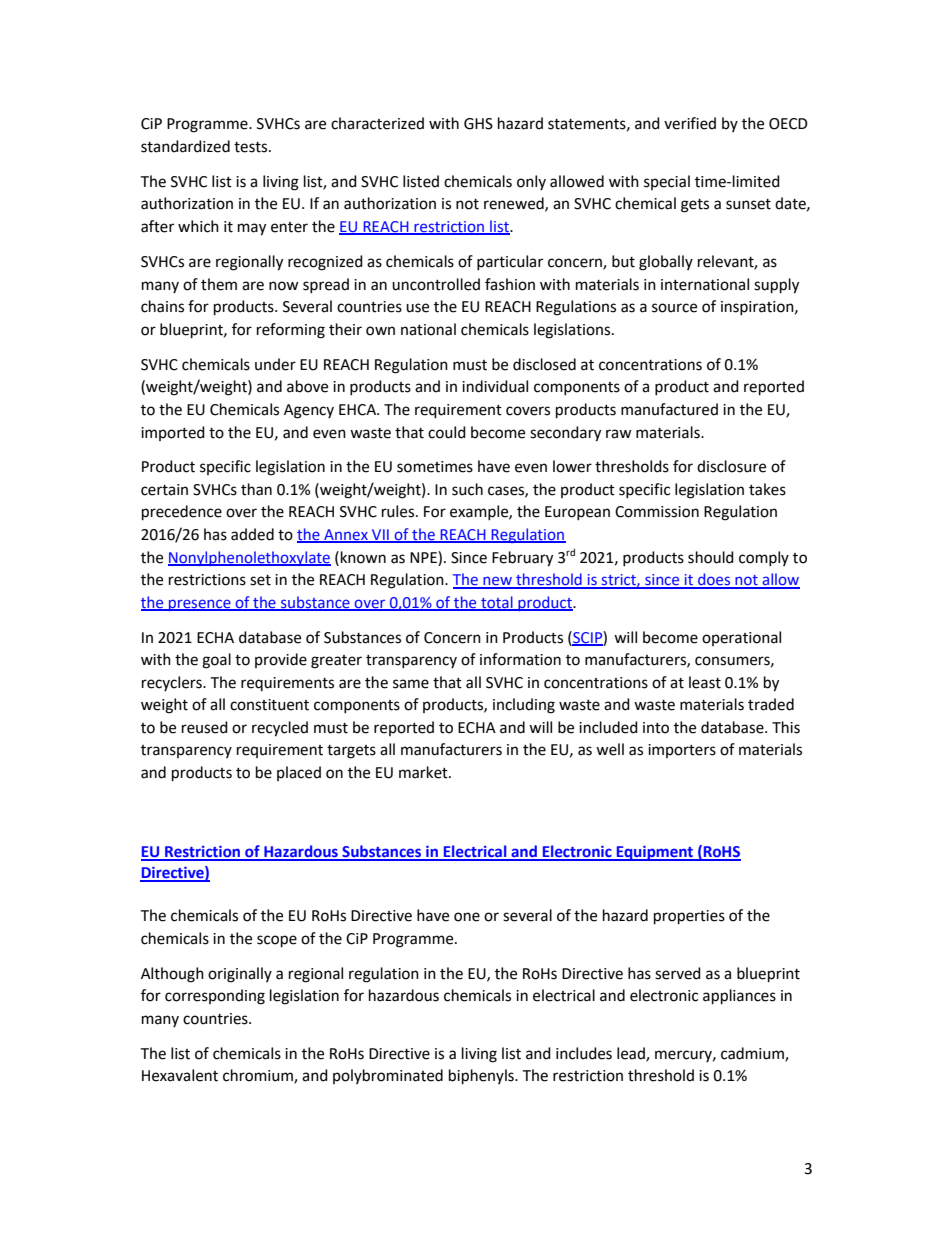 This document has height=1233, width=952. What do you see at coordinates (252, 147) in the document?
I see `tests` at bounding box center [252, 147].
